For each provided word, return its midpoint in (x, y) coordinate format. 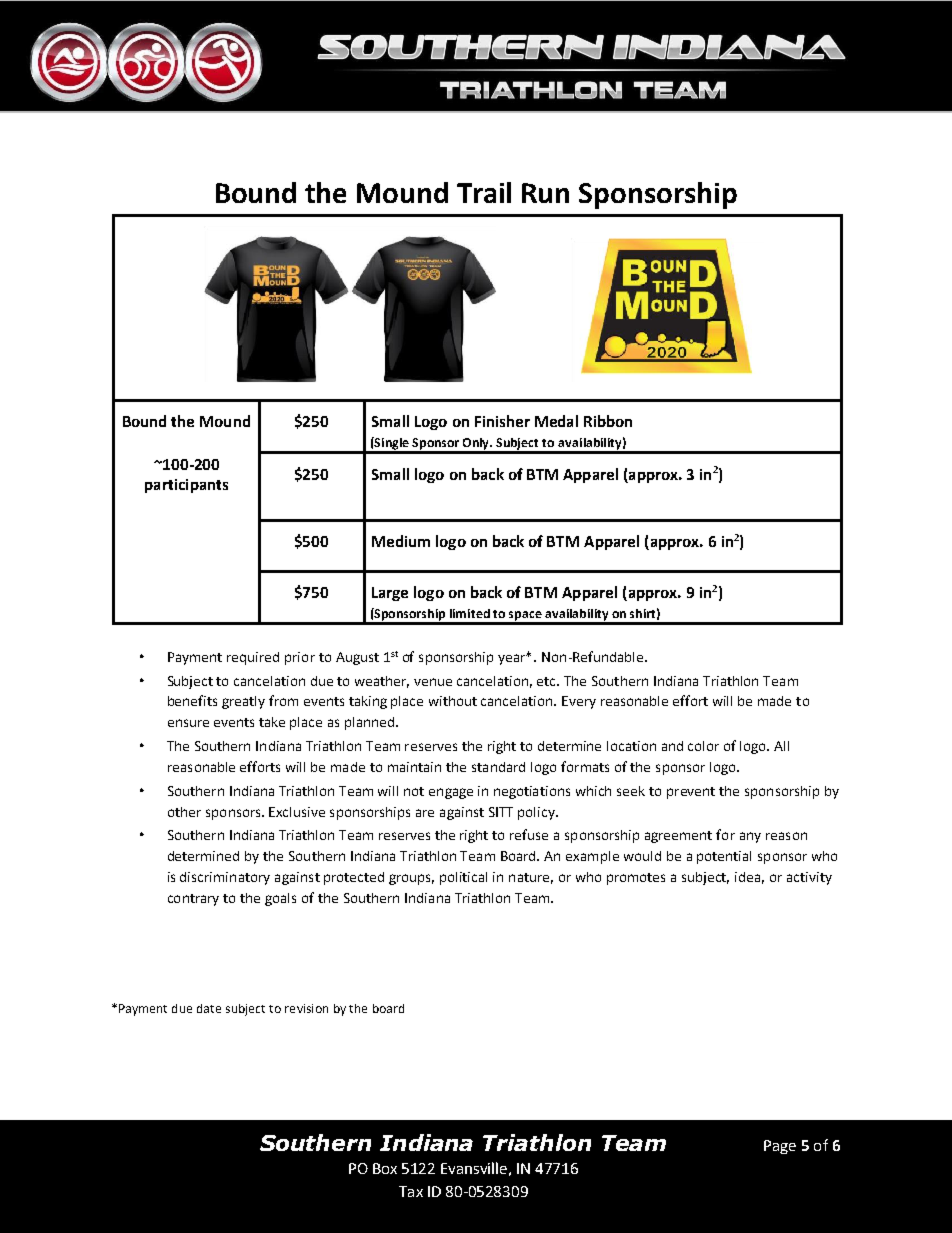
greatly (243, 702)
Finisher (502, 421)
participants (186, 486)
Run (545, 193)
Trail (484, 192)
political (463, 878)
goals (280, 899)
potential (724, 857)
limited (470, 613)
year (513, 659)
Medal (556, 421)
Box (385, 1168)
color (703, 746)
